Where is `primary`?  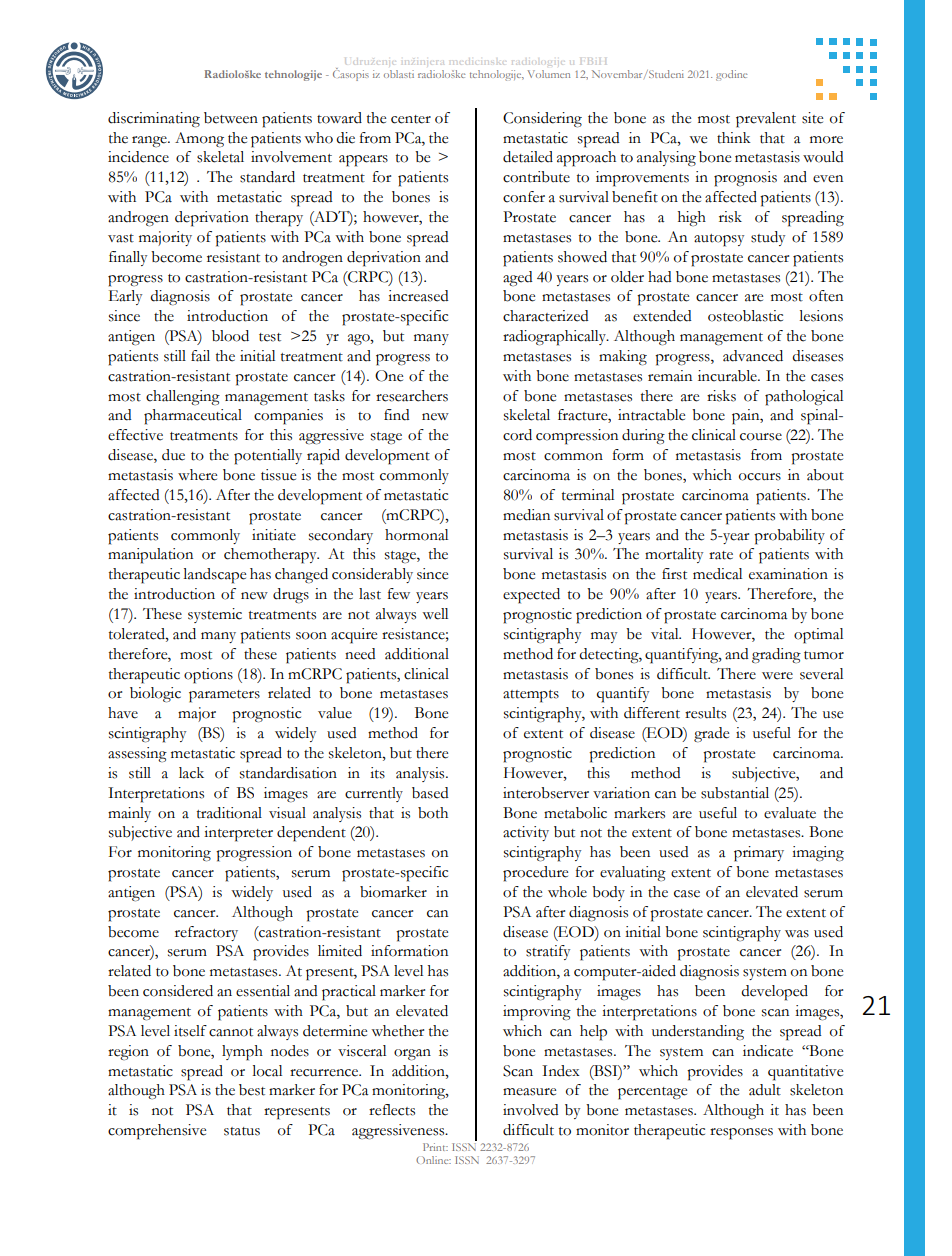 primary is located at coordinates (759, 854).
